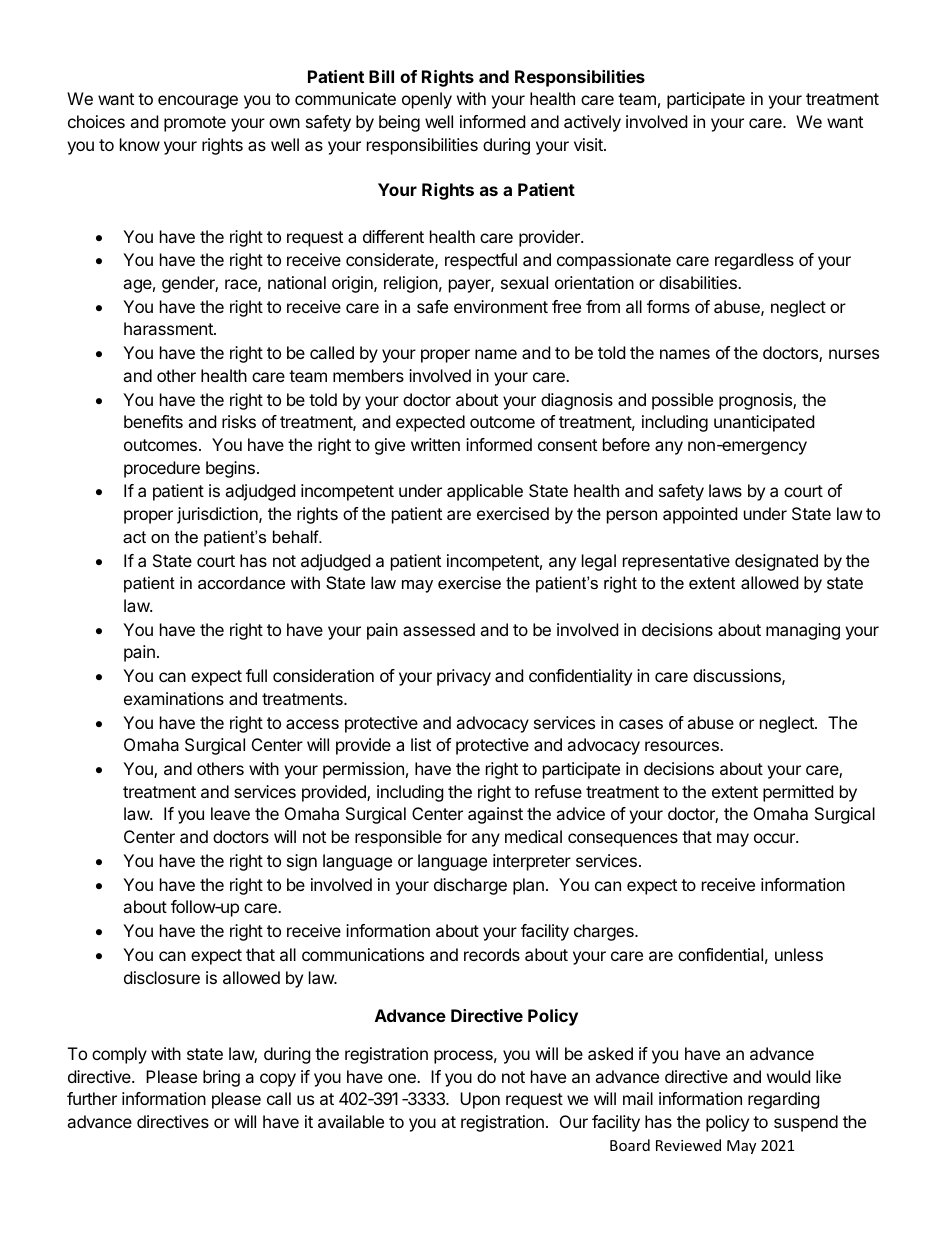 Image resolution: width=952 pixels, height=1233 pixels. Describe the element at coordinates (803, 631) in the image. I see `managing` at that location.
